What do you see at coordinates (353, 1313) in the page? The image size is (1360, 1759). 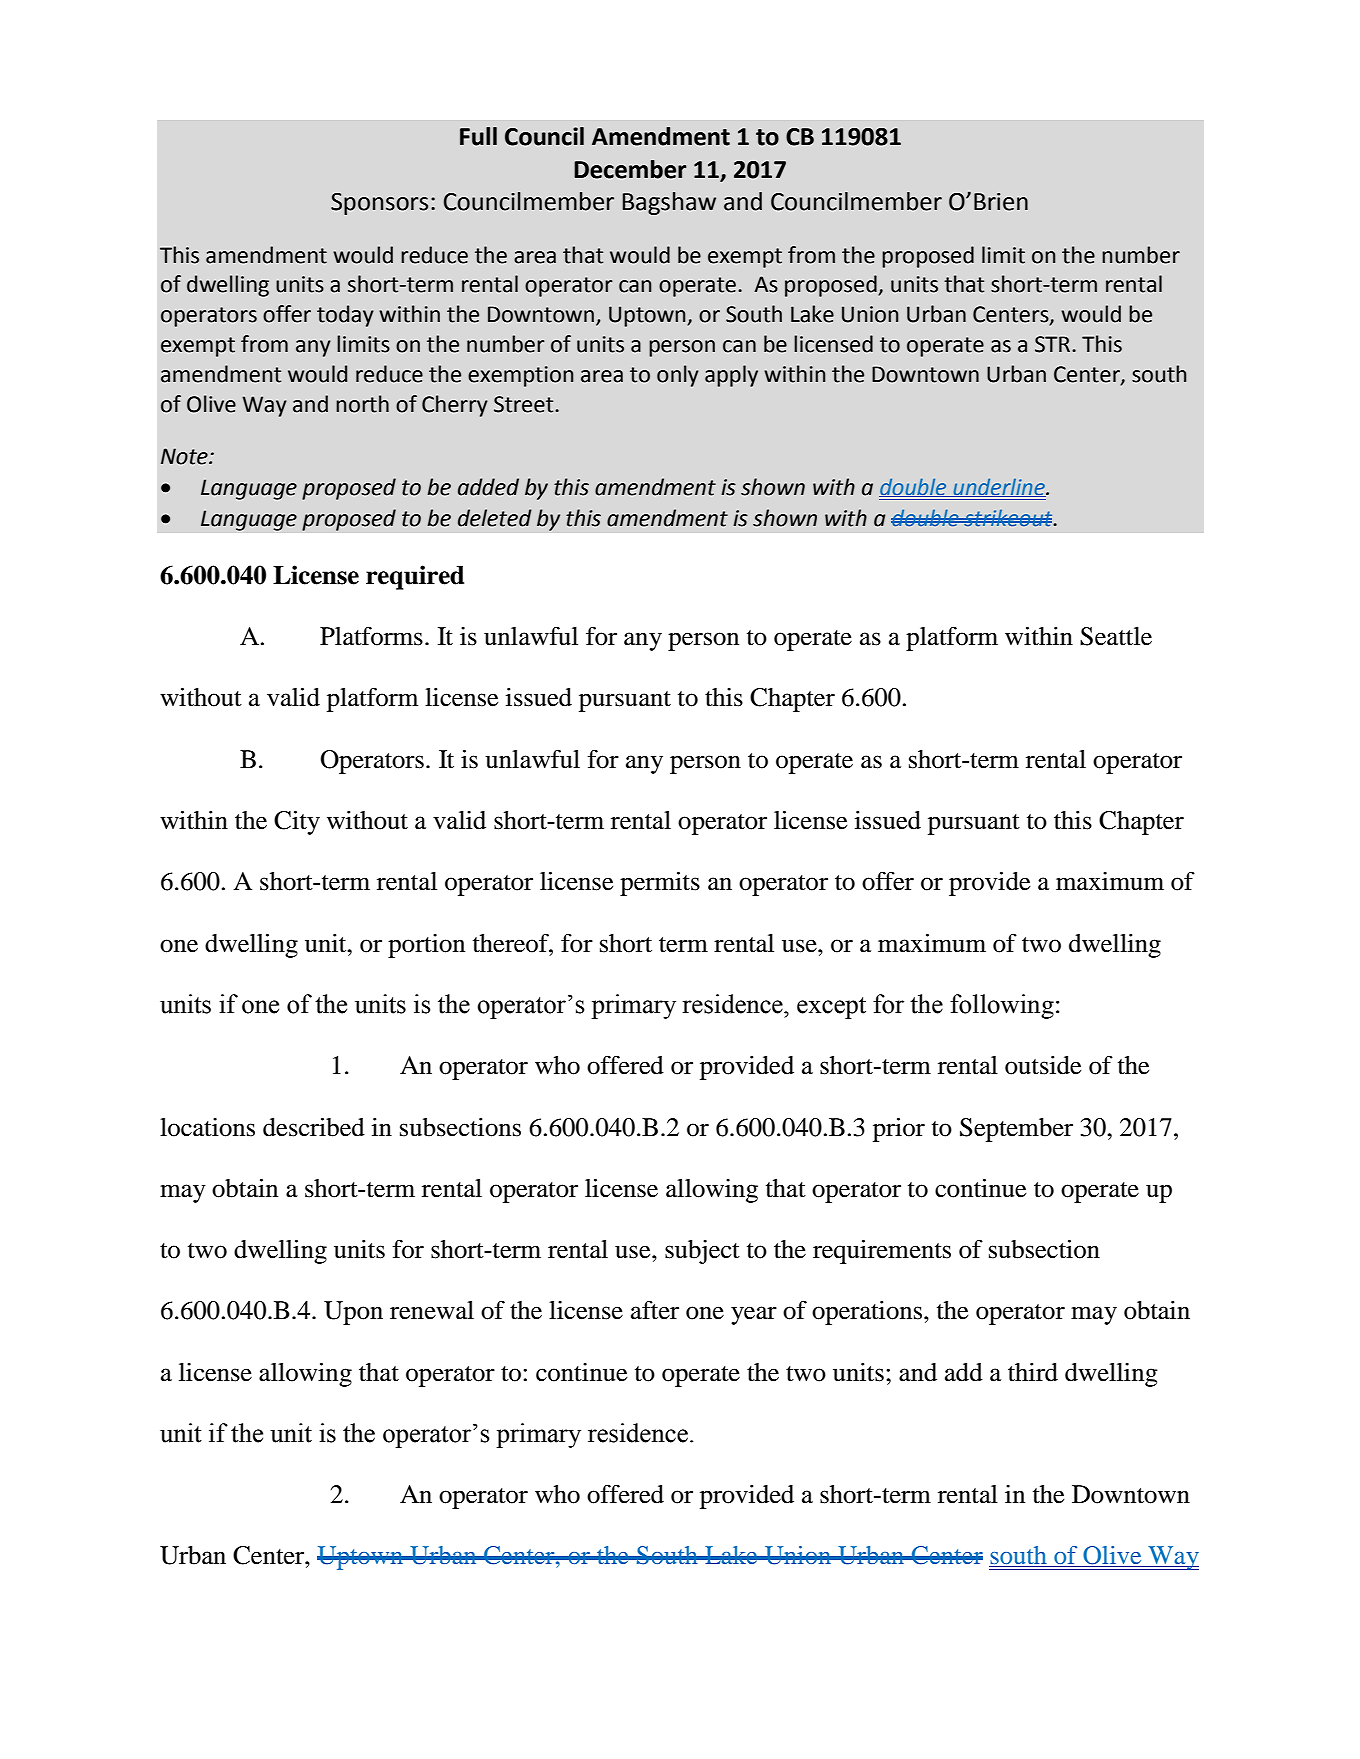 I see `Upon` at bounding box center [353, 1313].
